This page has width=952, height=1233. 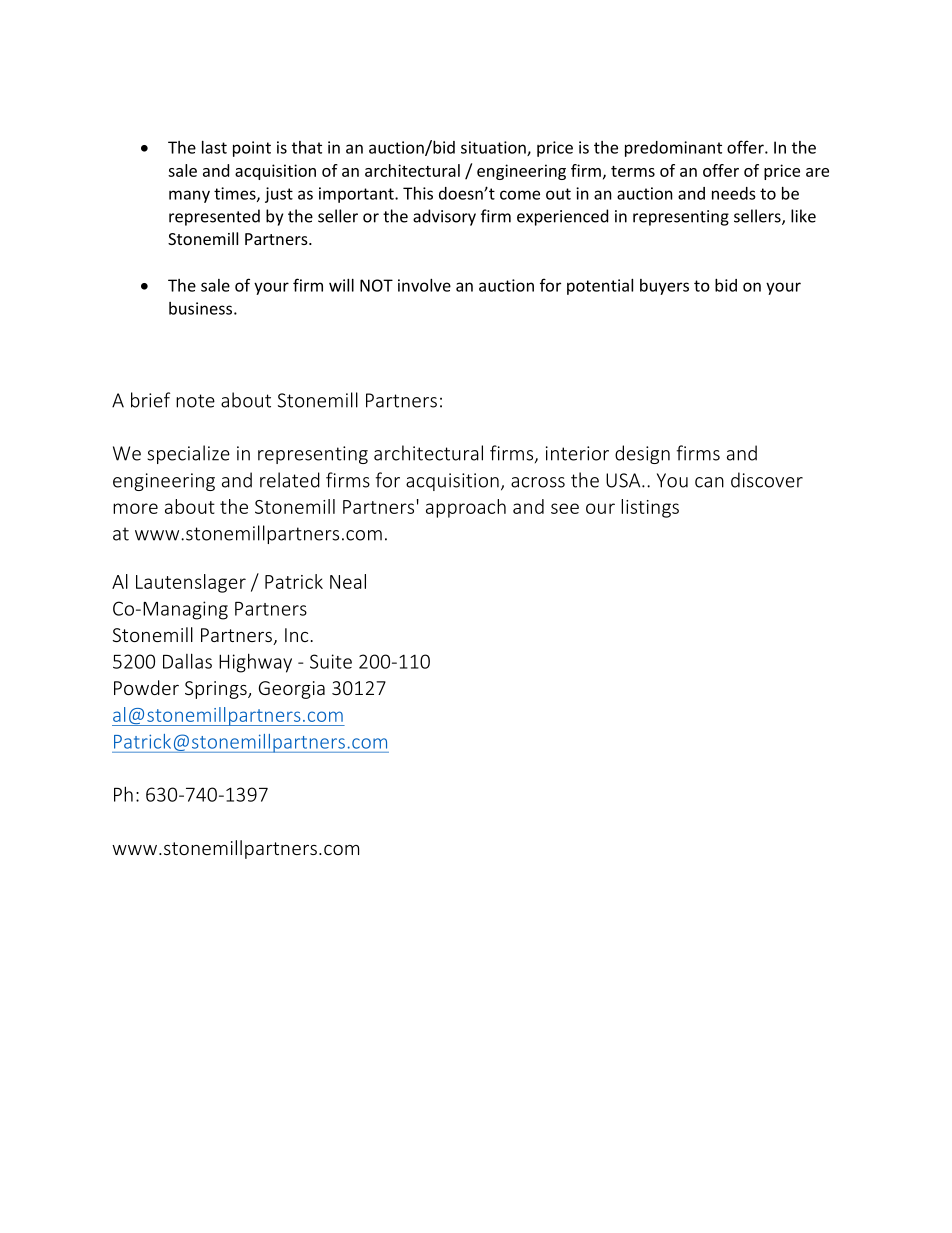 What do you see at coordinates (217, 690) in the page?
I see `Springs` at bounding box center [217, 690].
